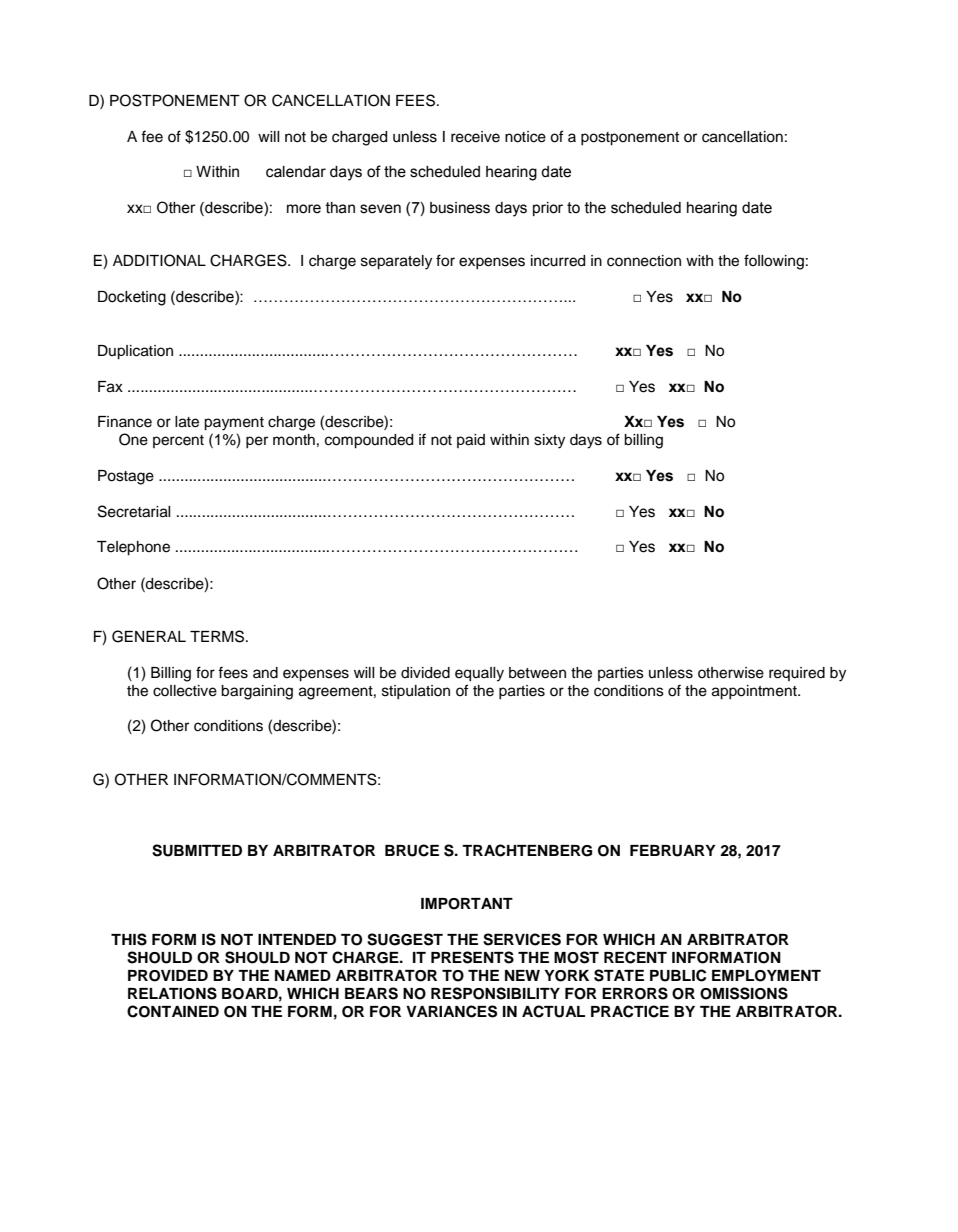 This document has height=1232, width=958. What do you see at coordinates (304, 209) in the document?
I see `more` at bounding box center [304, 209].
